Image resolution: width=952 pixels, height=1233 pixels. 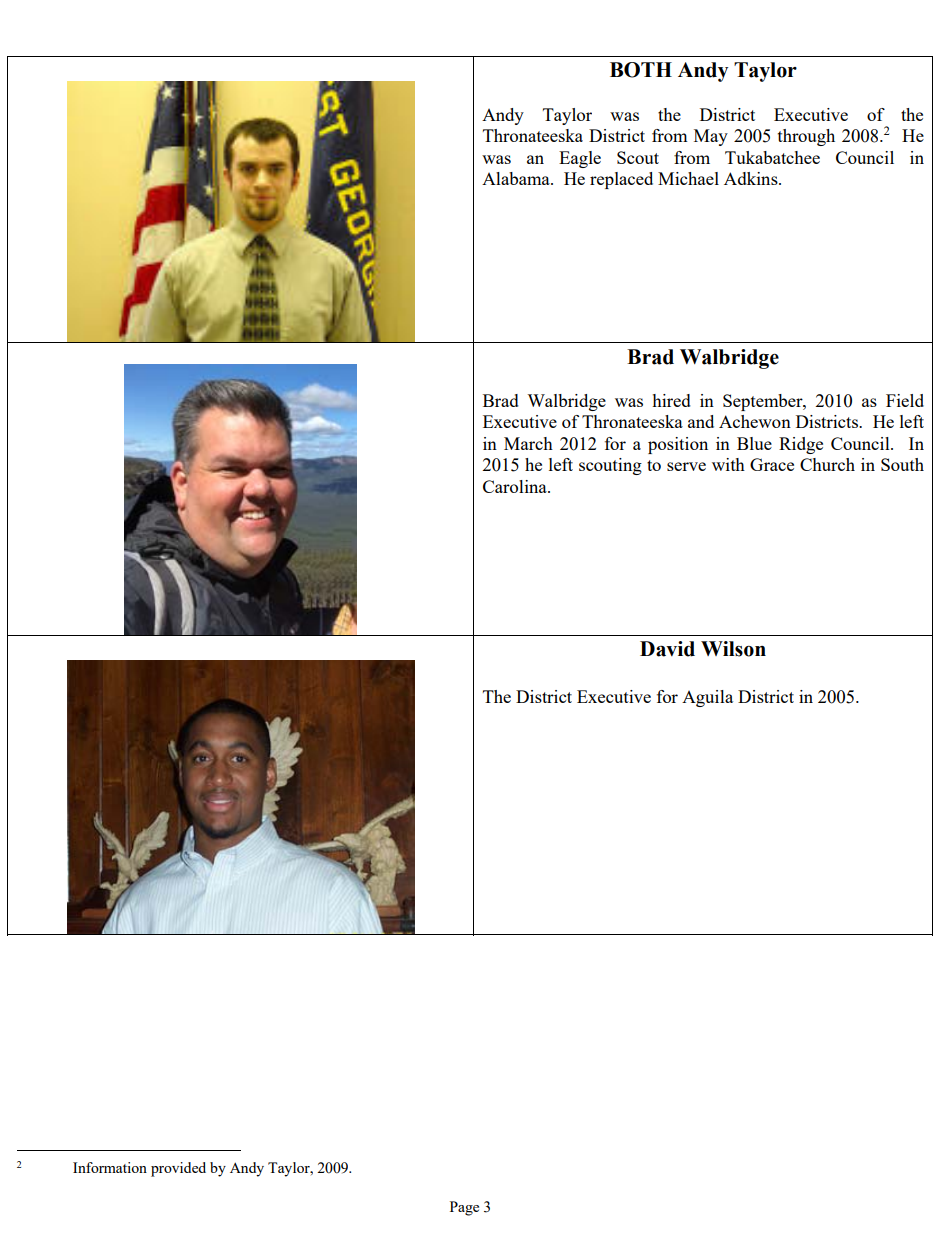 What do you see at coordinates (178, 1169) in the document?
I see `provided` at bounding box center [178, 1169].
